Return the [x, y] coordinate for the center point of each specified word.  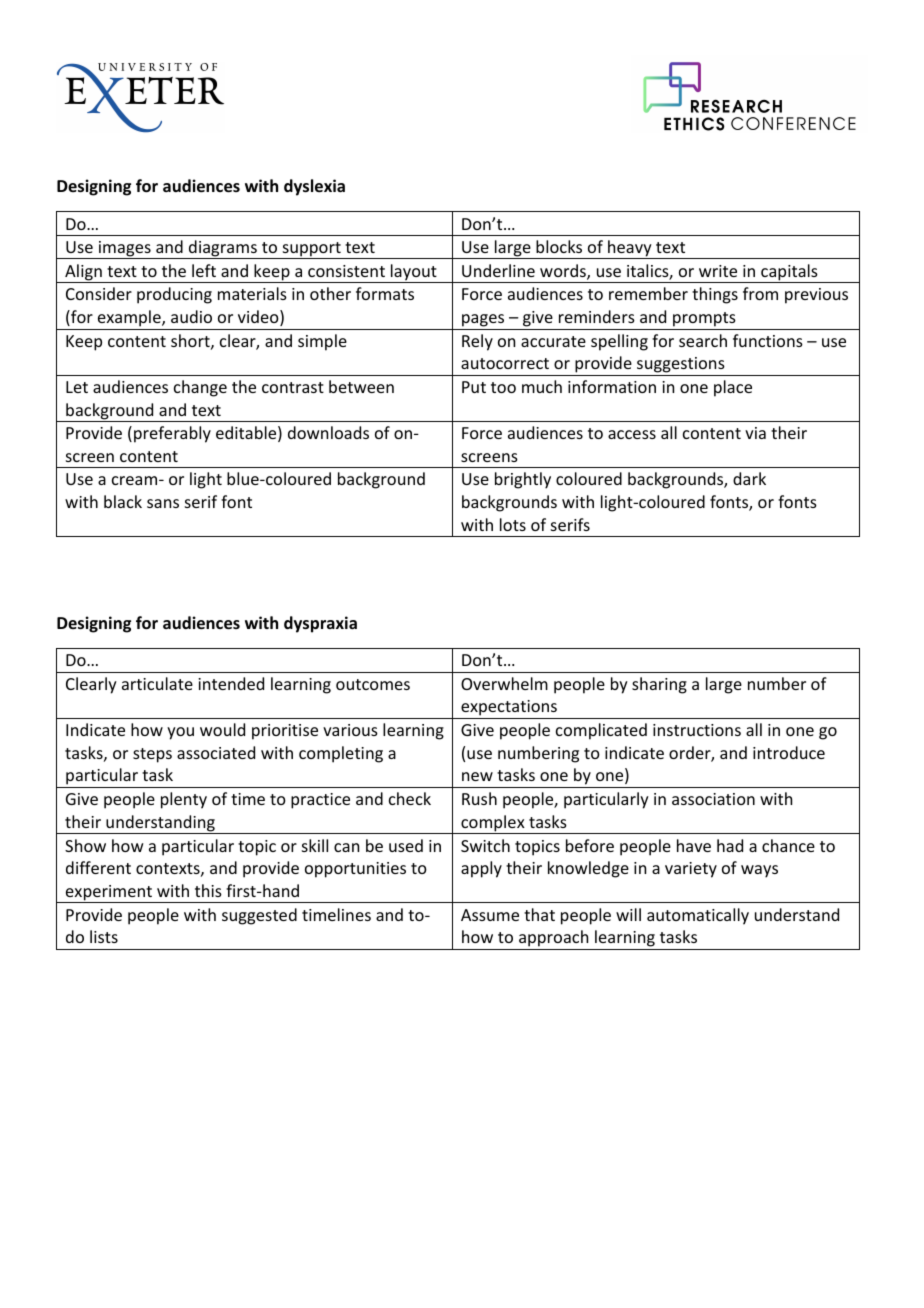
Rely [477, 342]
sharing [659, 685]
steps [152, 755]
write [718, 271]
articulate [157, 683]
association [713, 799]
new [477, 776]
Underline [498, 270]
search [703, 340]
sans [163, 503]
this [208, 890]
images [125, 250]
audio [191, 316]
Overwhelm [504, 683]
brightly [523, 480]
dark [749, 478]
